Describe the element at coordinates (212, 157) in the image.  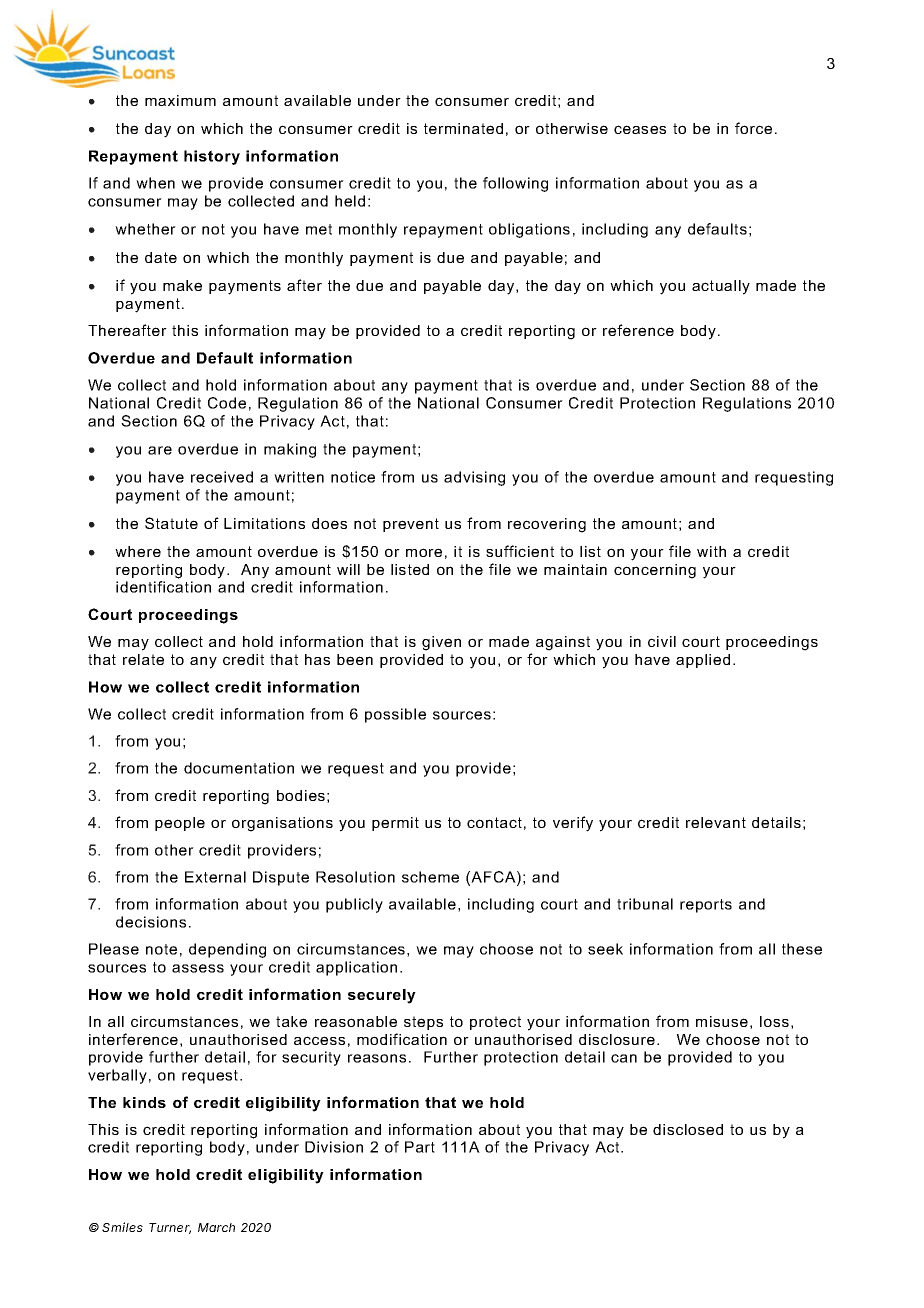
I see `history` at that location.
